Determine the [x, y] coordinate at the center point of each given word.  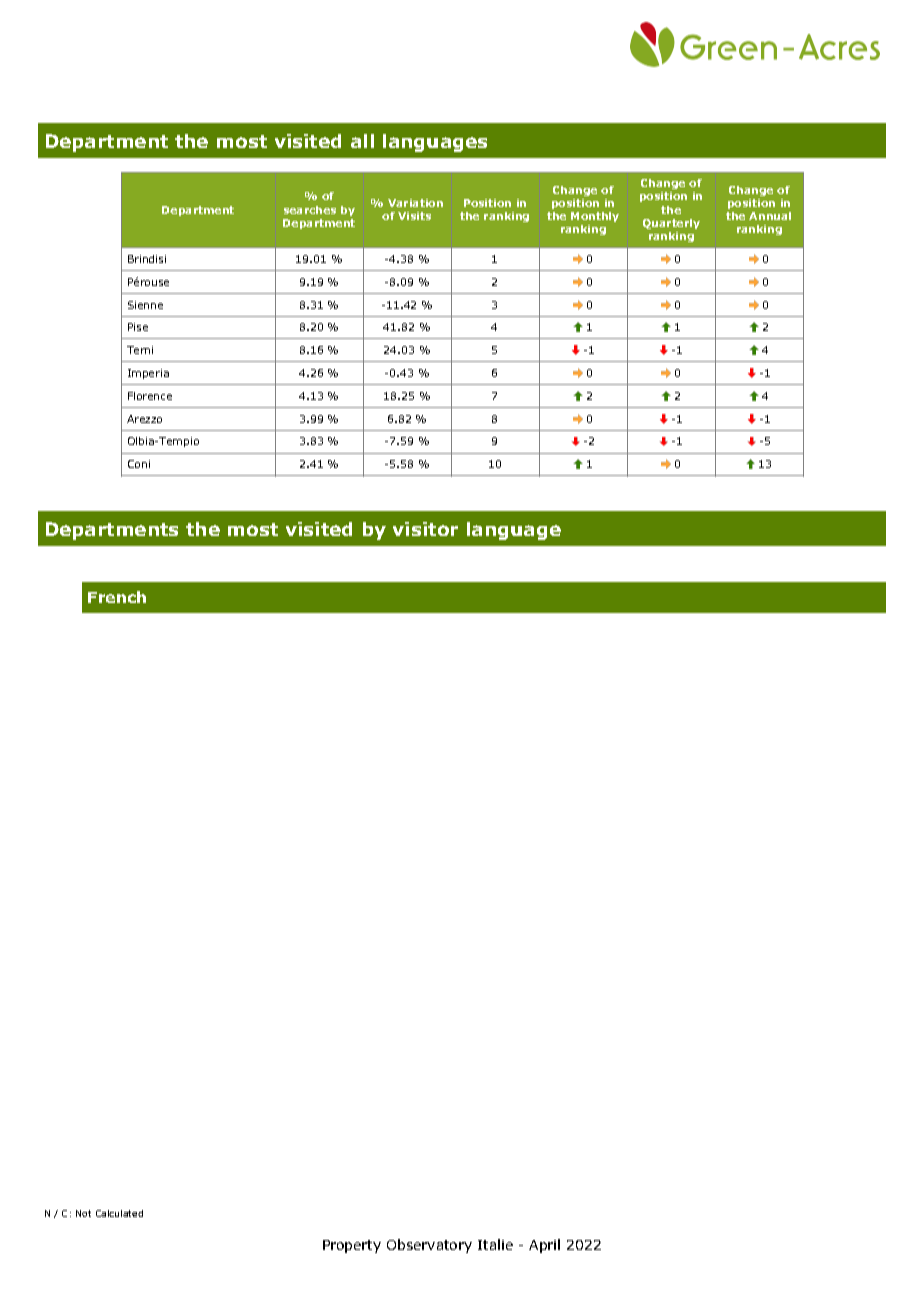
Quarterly [671, 224]
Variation [415, 203]
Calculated [119, 1213]
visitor [425, 529]
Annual [770, 216]
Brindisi [147, 259]
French [117, 597]
